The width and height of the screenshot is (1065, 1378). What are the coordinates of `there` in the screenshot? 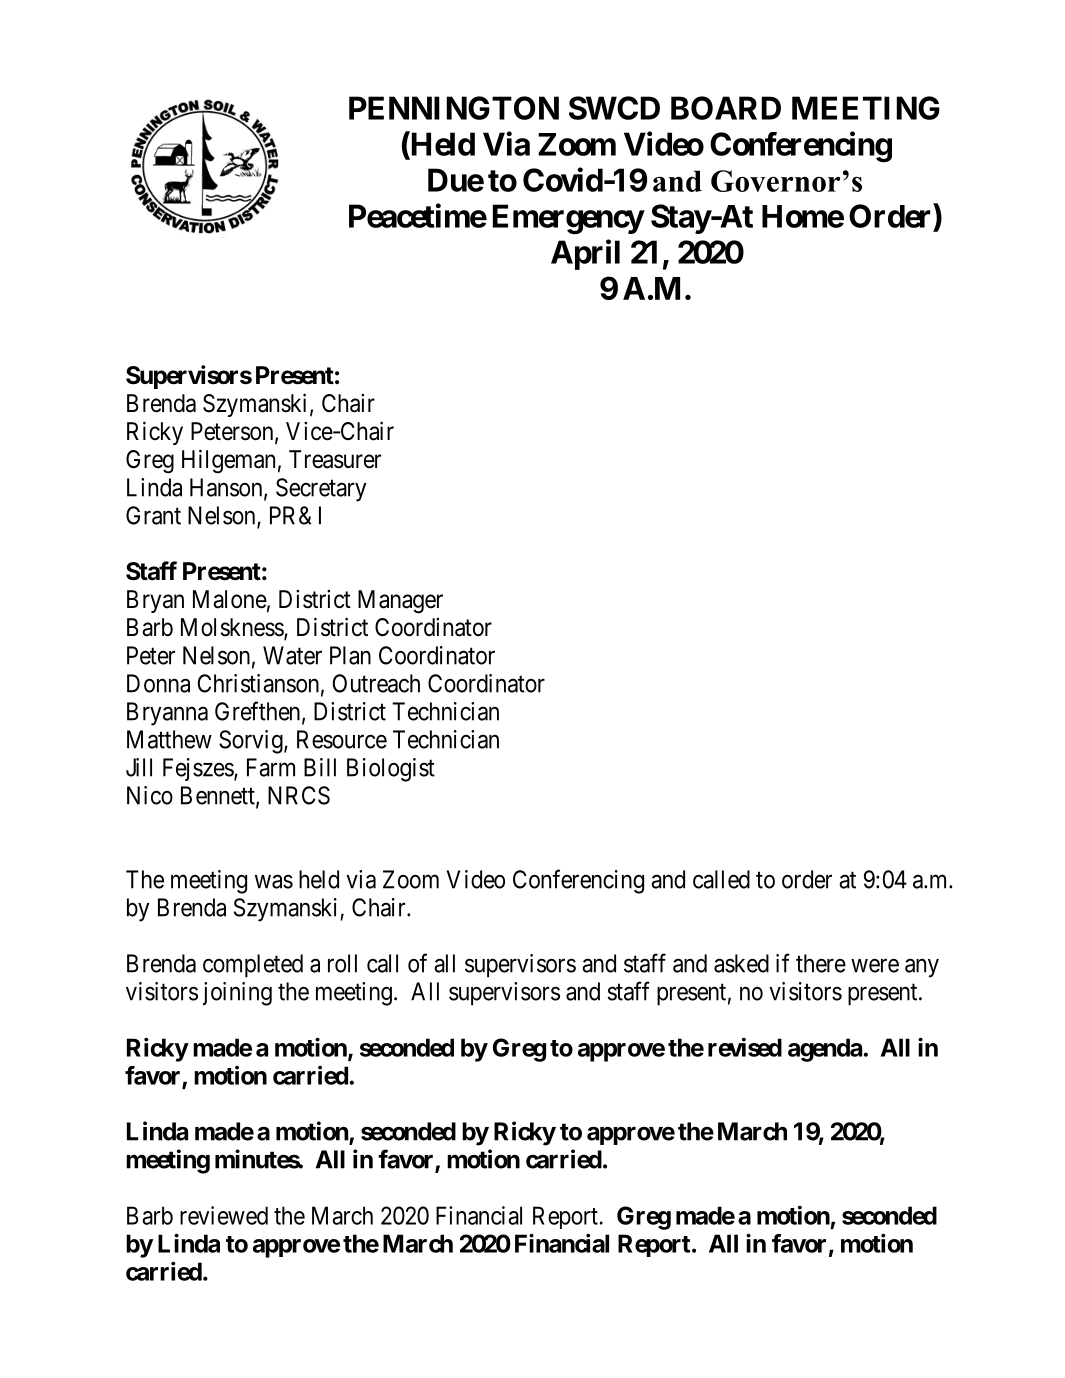 It's located at (821, 963).
